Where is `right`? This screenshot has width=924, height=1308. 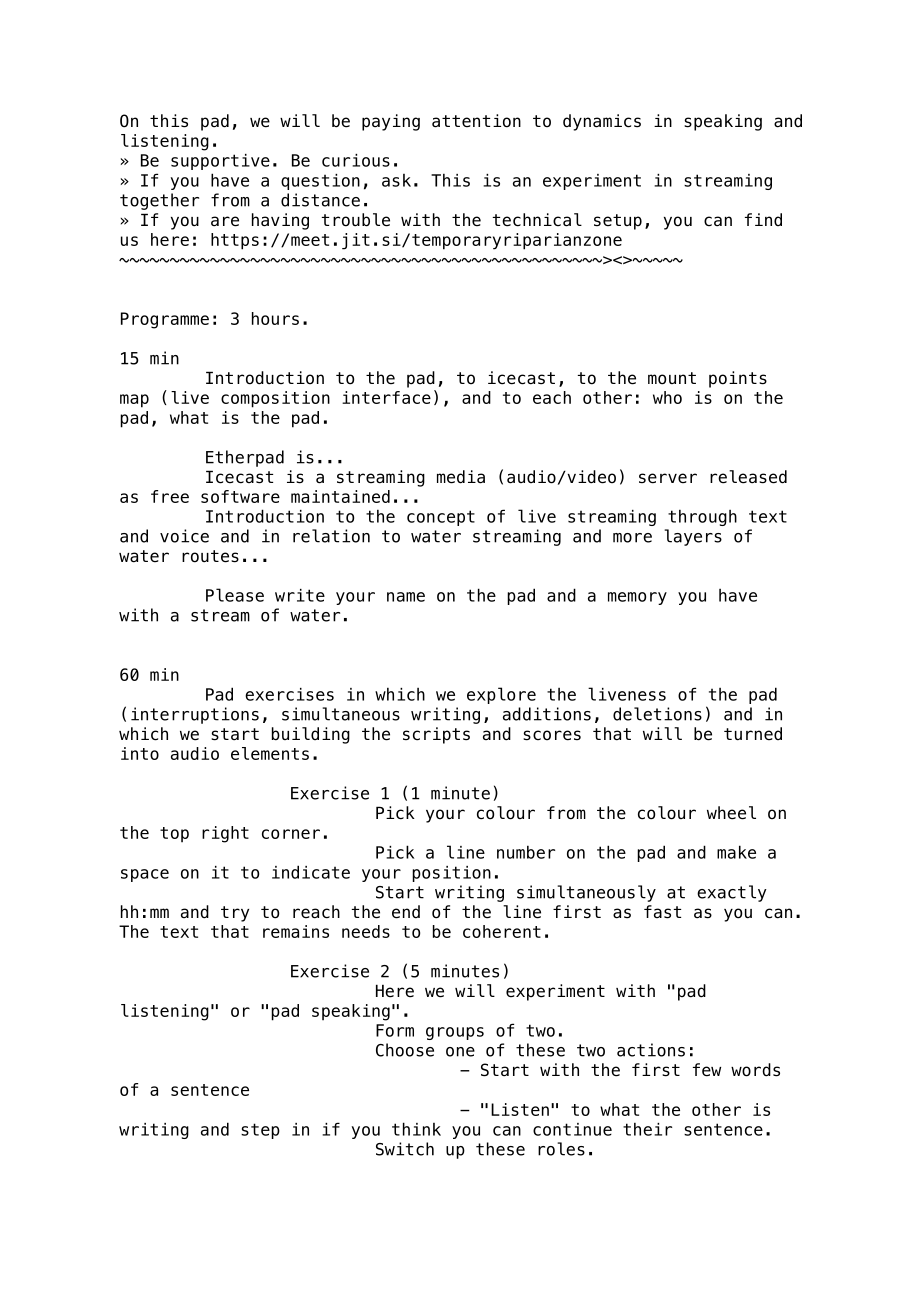 right is located at coordinates (225, 834).
